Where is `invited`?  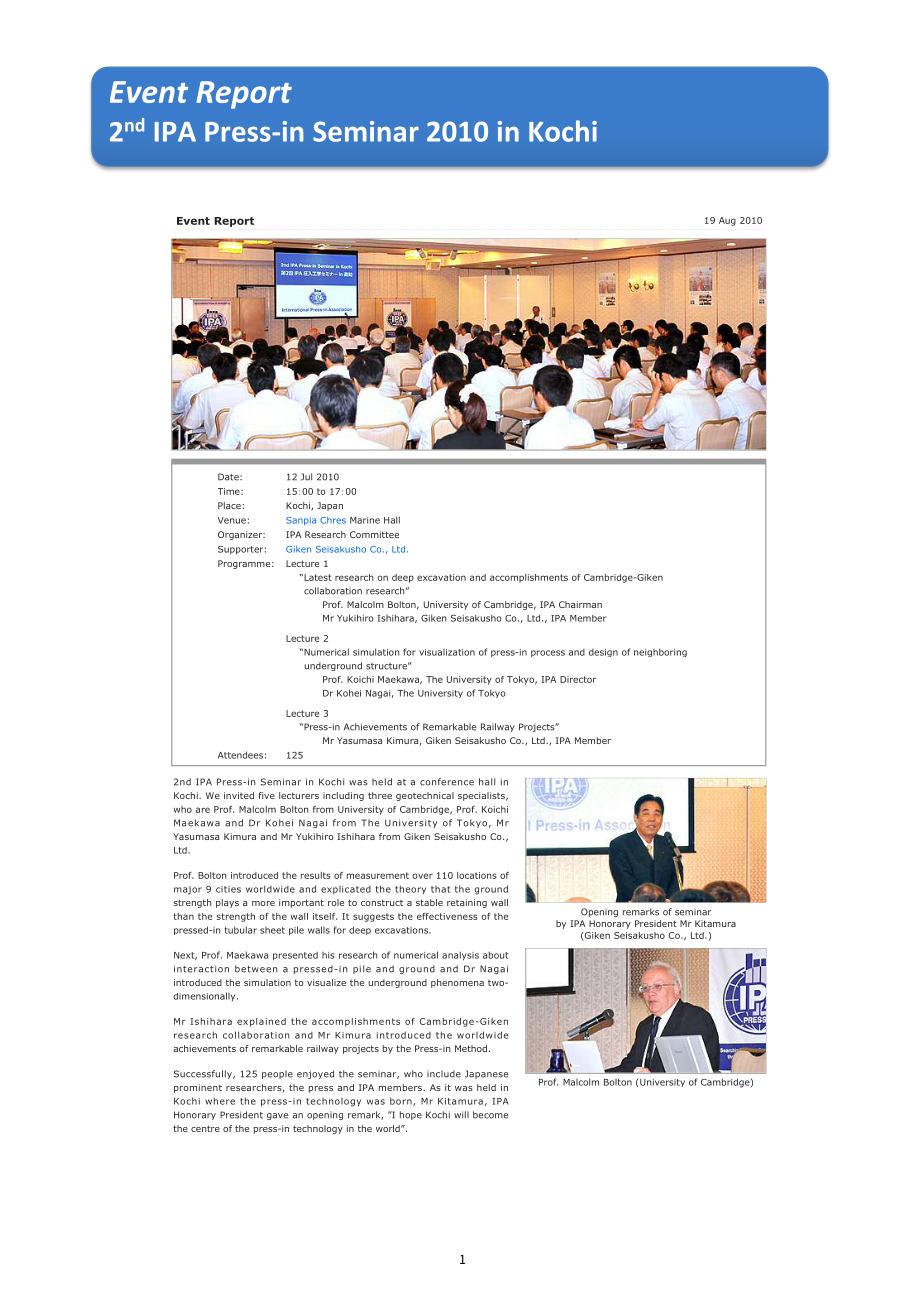 invited is located at coordinates (239, 795).
